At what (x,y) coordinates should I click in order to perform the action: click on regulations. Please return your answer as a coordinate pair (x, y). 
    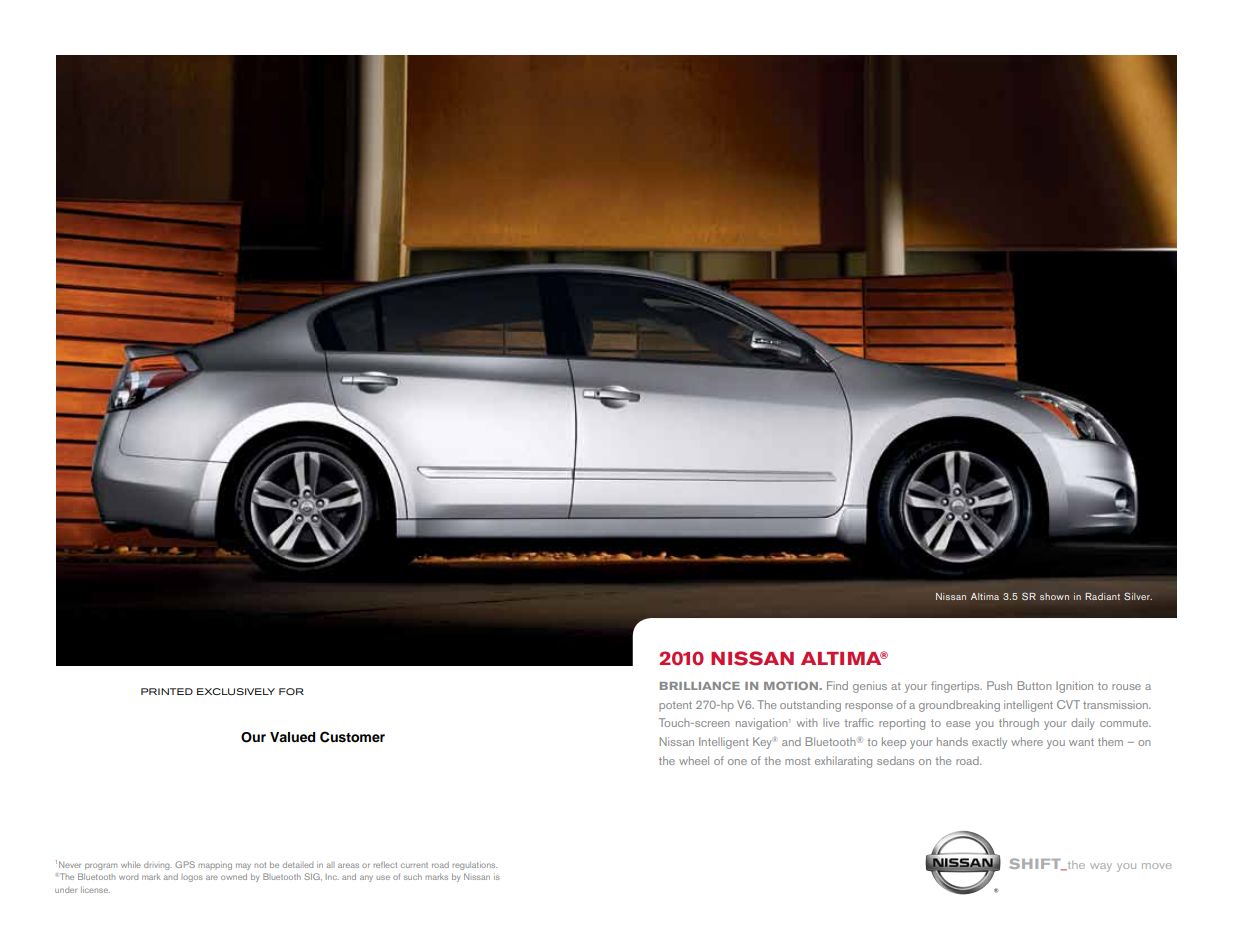
    Looking at the image, I should click on (474, 866).
